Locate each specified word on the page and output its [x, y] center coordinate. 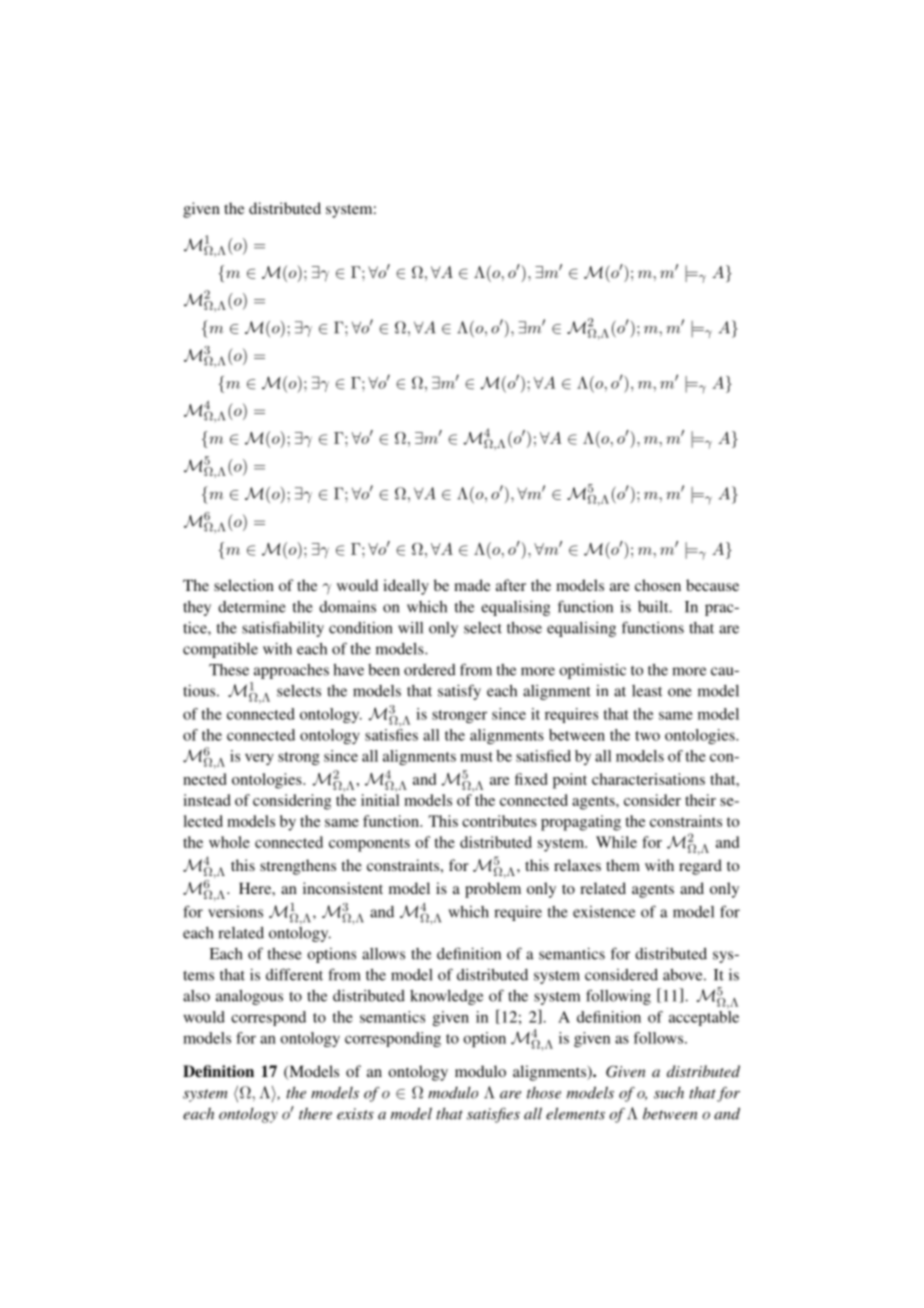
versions [235, 912]
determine [252, 606]
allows [383, 954]
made [472, 585]
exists [355, 1114]
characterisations [648, 779]
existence [604, 912]
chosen [658, 585]
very [259, 759]
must [476, 757]
